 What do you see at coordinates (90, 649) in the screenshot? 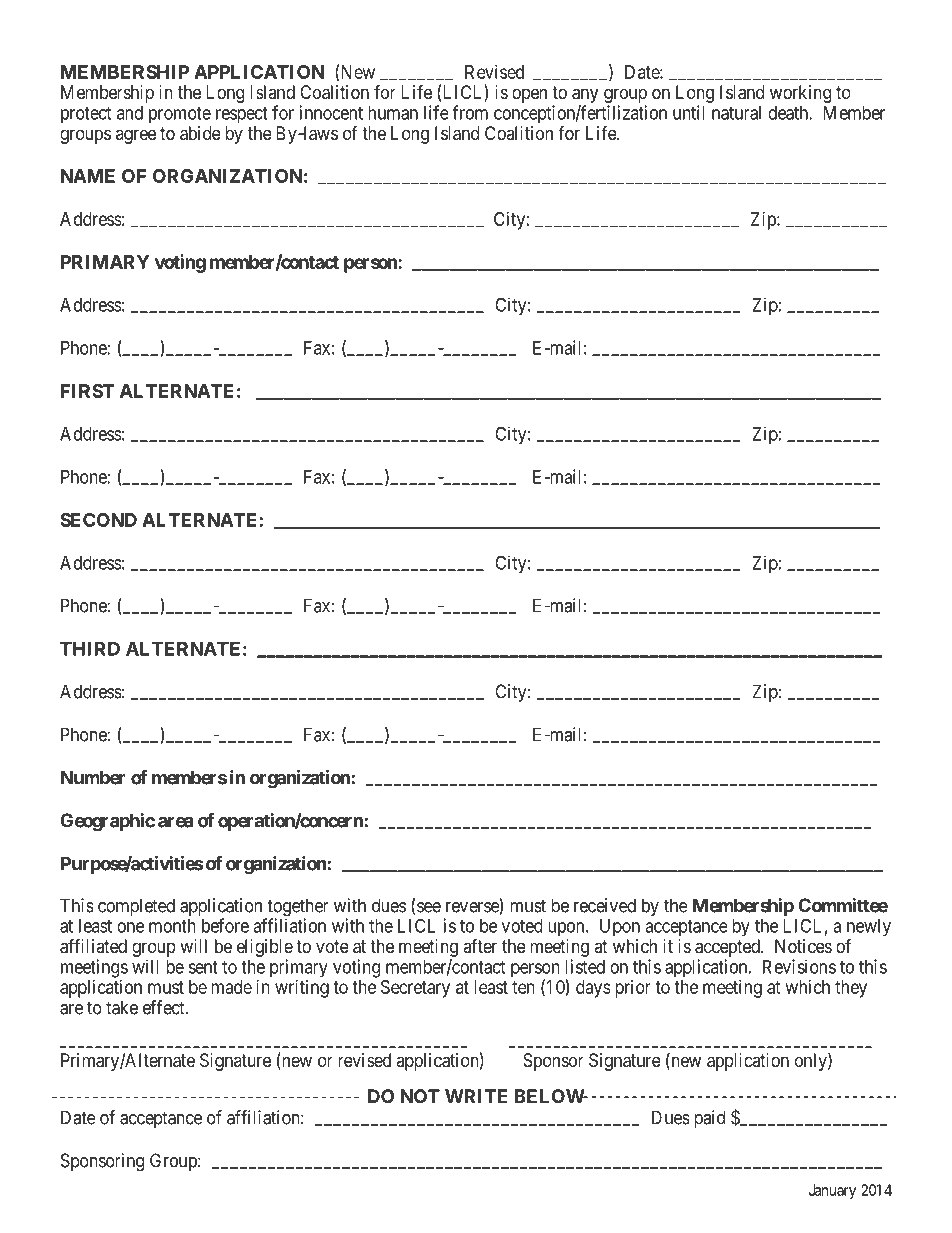
I see `THIRD` at bounding box center [90, 649].
